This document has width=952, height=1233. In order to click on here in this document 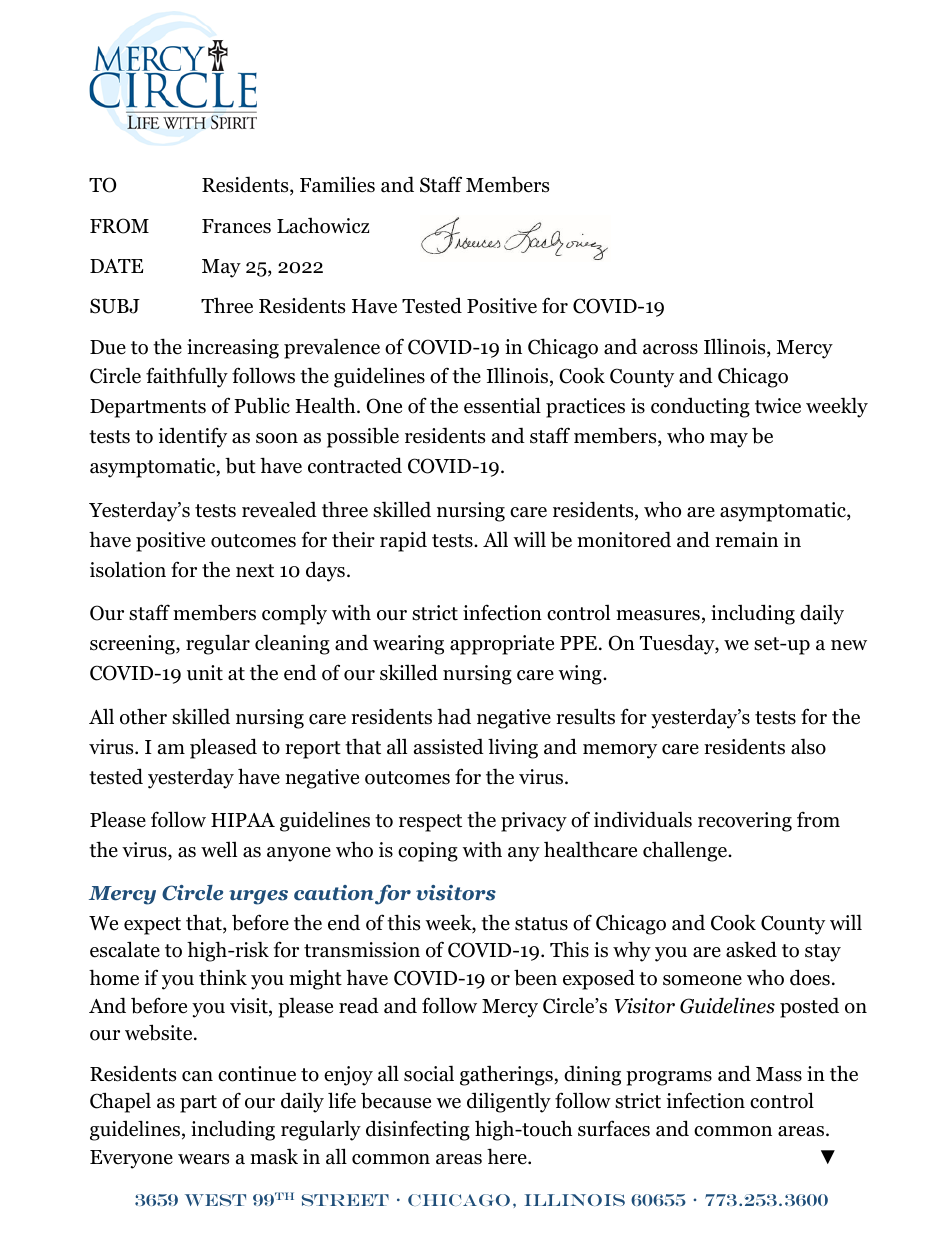, I will do `click(508, 1156)`.
